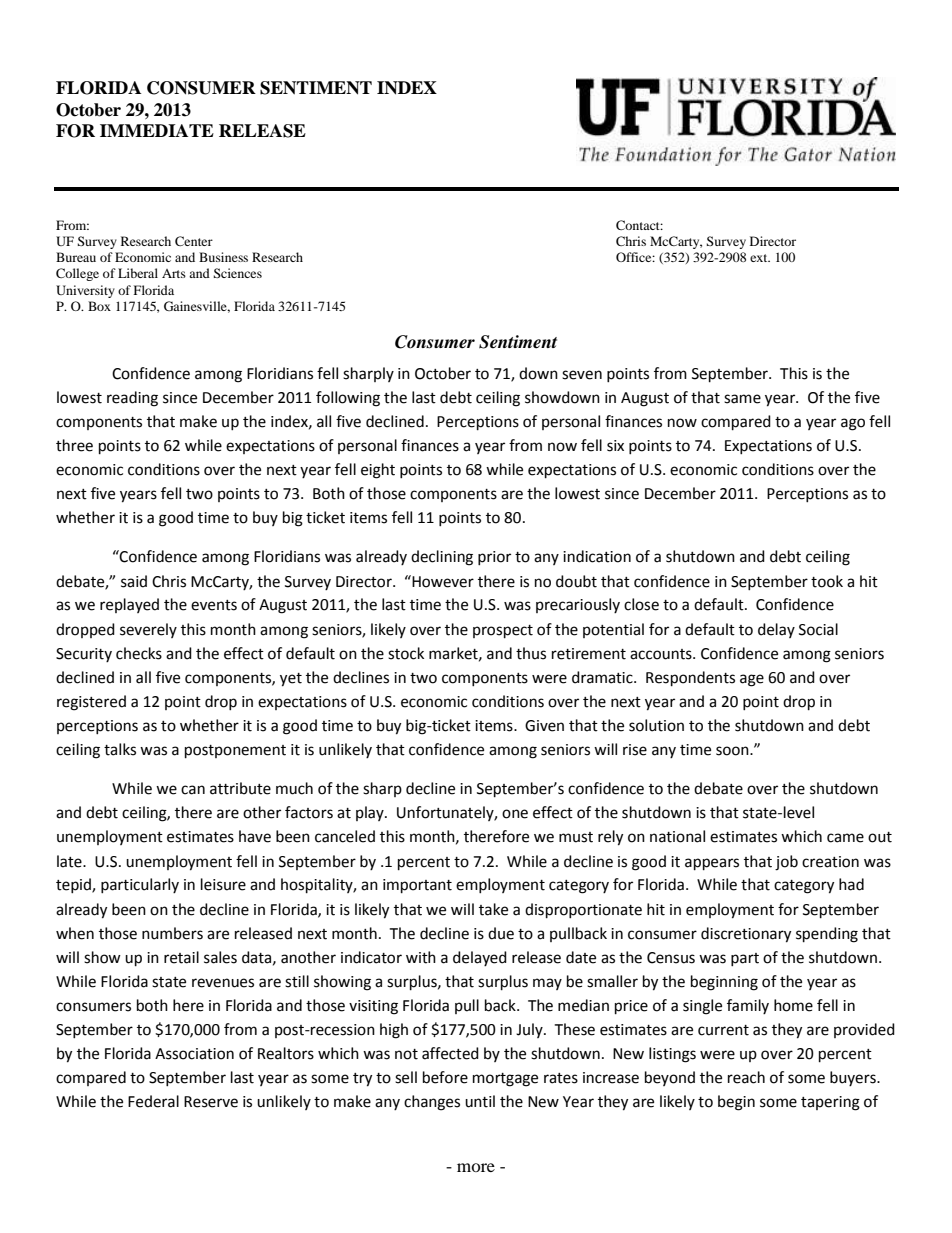 The height and width of the page is (1233, 952). Describe the element at coordinates (223, 257) in the page. I see `Business` at that location.
